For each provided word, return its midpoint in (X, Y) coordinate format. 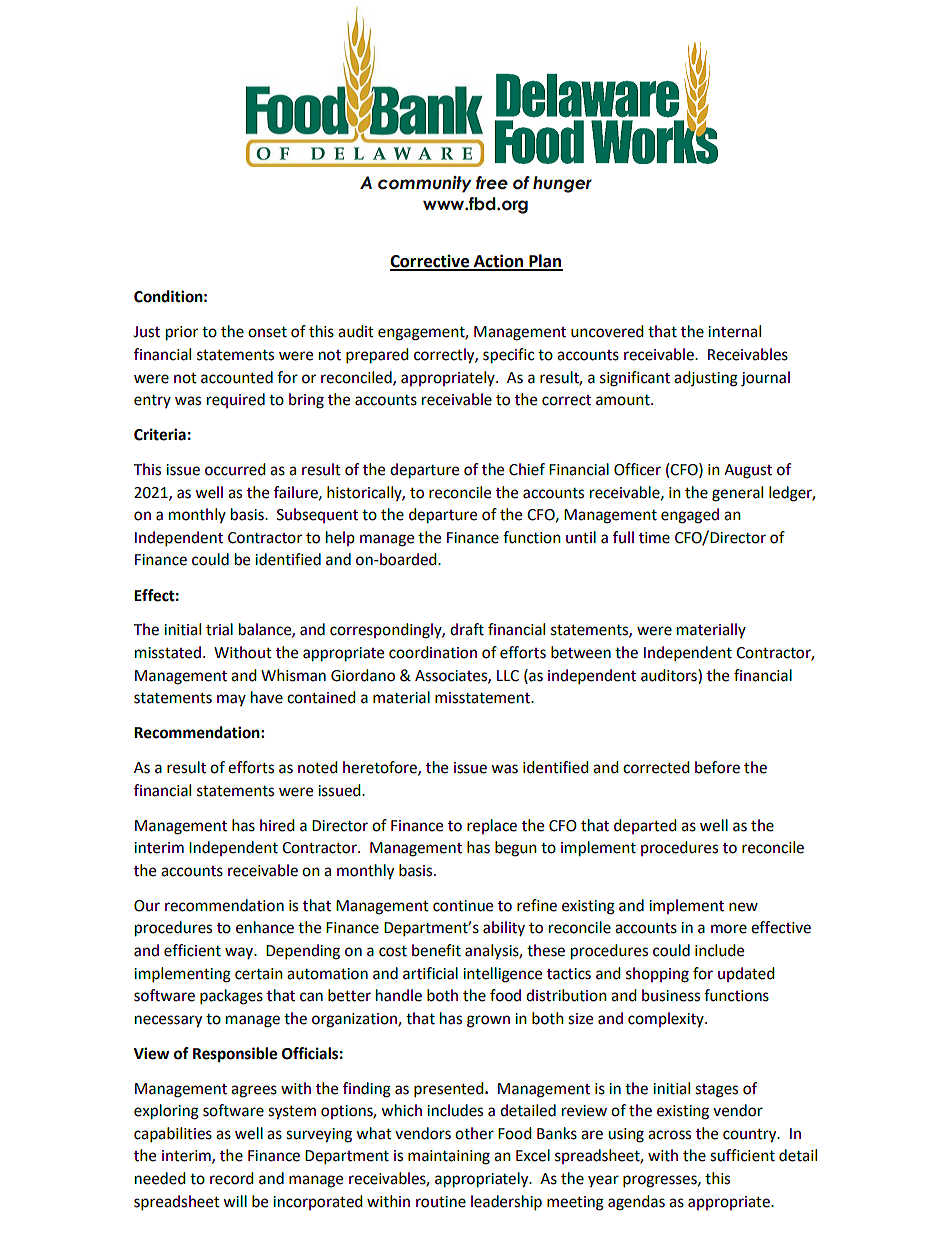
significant (635, 379)
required (236, 400)
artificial (430, 973)
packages (231, 997)
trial (219, 629)
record (232, 1178)
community (425, 184)
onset (267, 332)
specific (508, 356)
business (671, 995)
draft (467, 629)
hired (277, 825)
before (717, 767)
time (654, 538)
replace (492, 826)
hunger (562, 184)
